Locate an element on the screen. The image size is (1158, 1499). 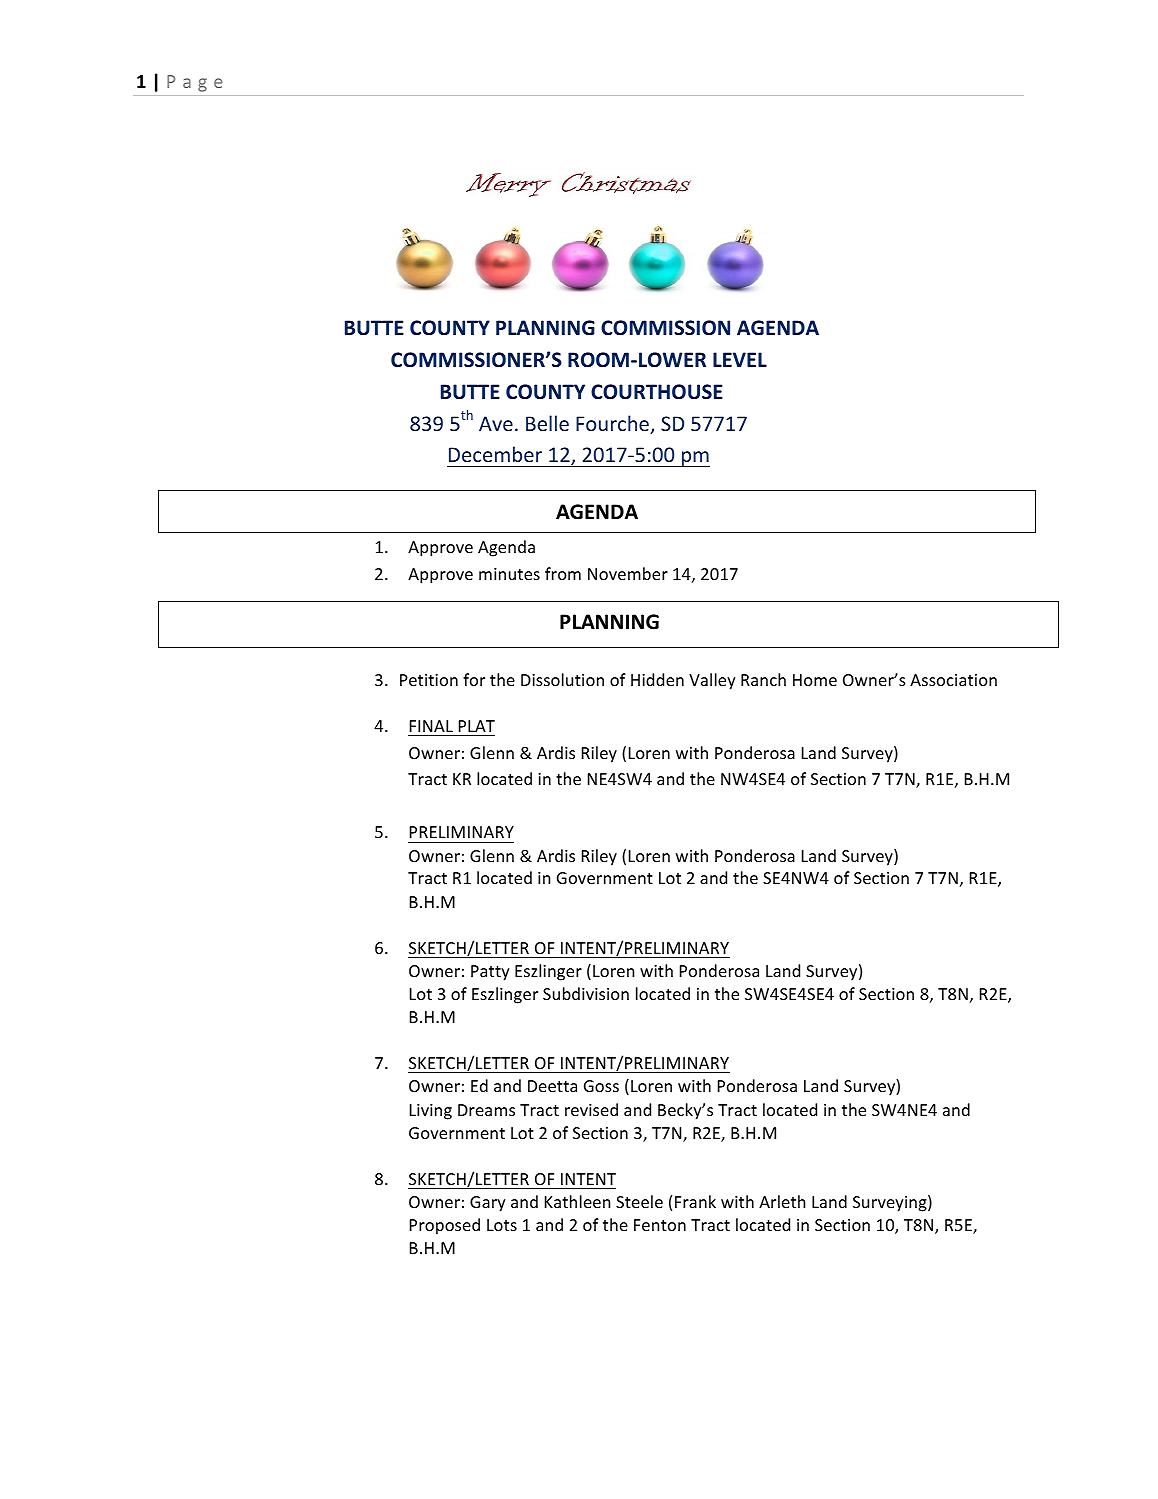
Proposed is located at coordinates (445, 1226).
